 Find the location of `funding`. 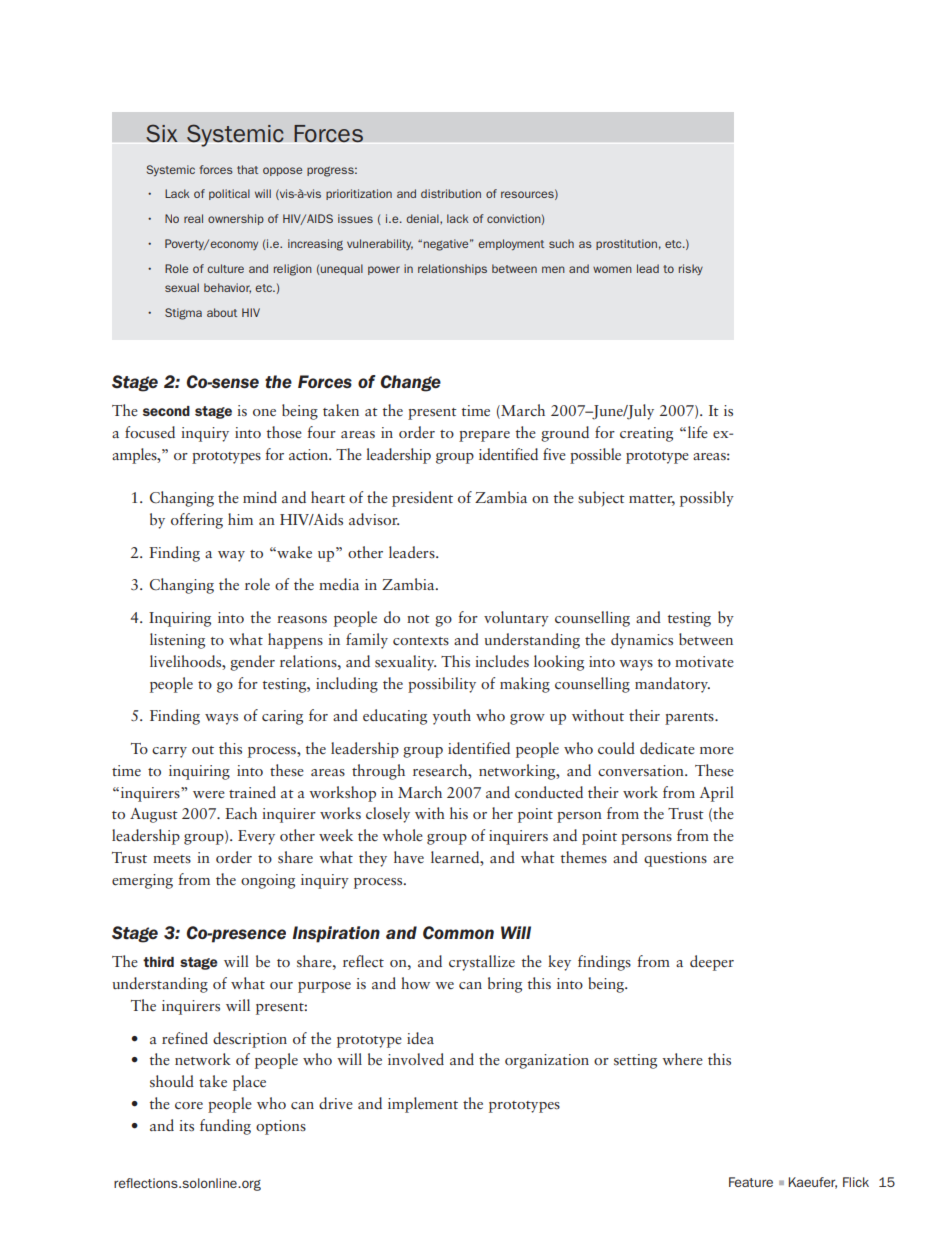

funding is located at coordinates (225, 1127).
